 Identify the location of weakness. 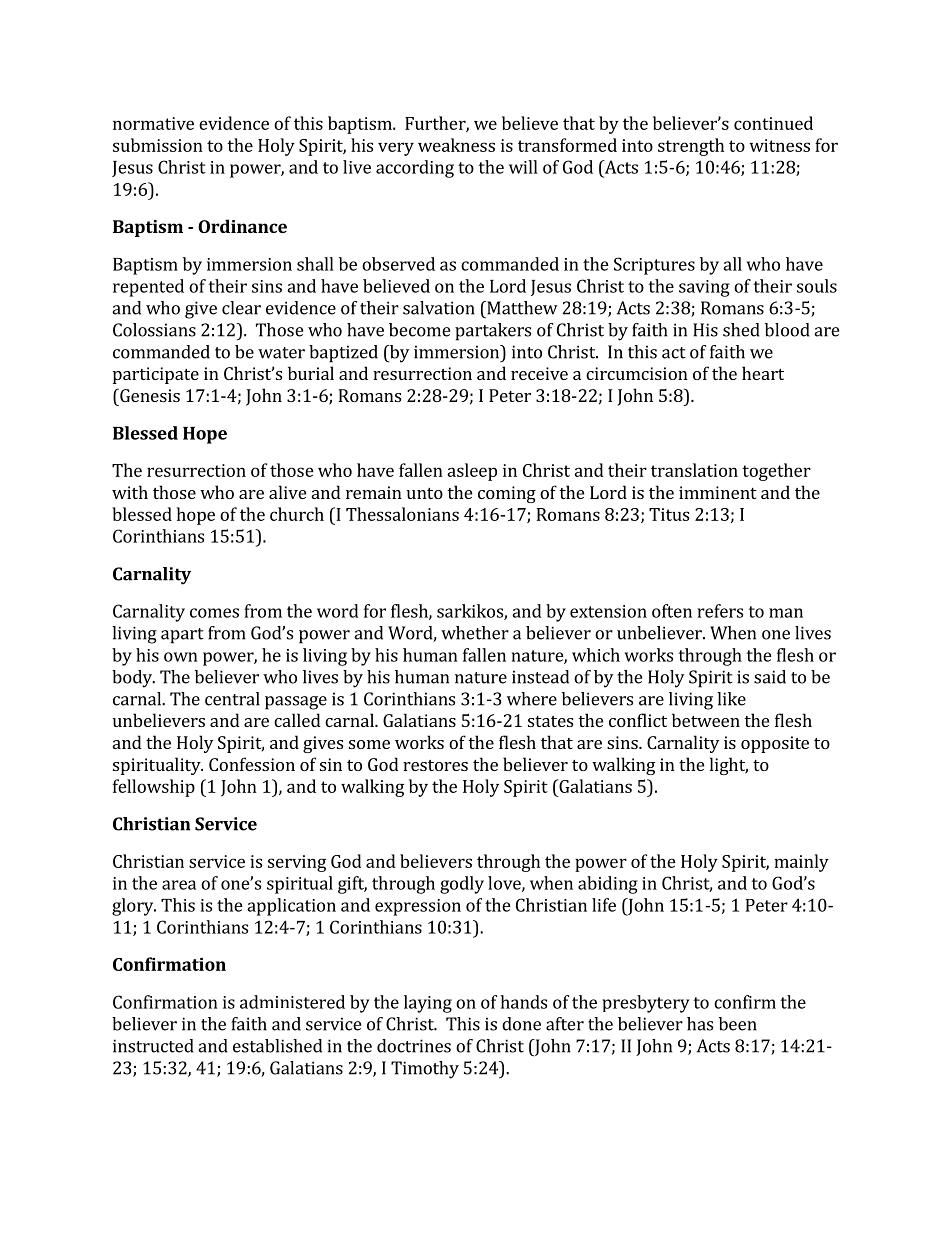
(456, 145).
